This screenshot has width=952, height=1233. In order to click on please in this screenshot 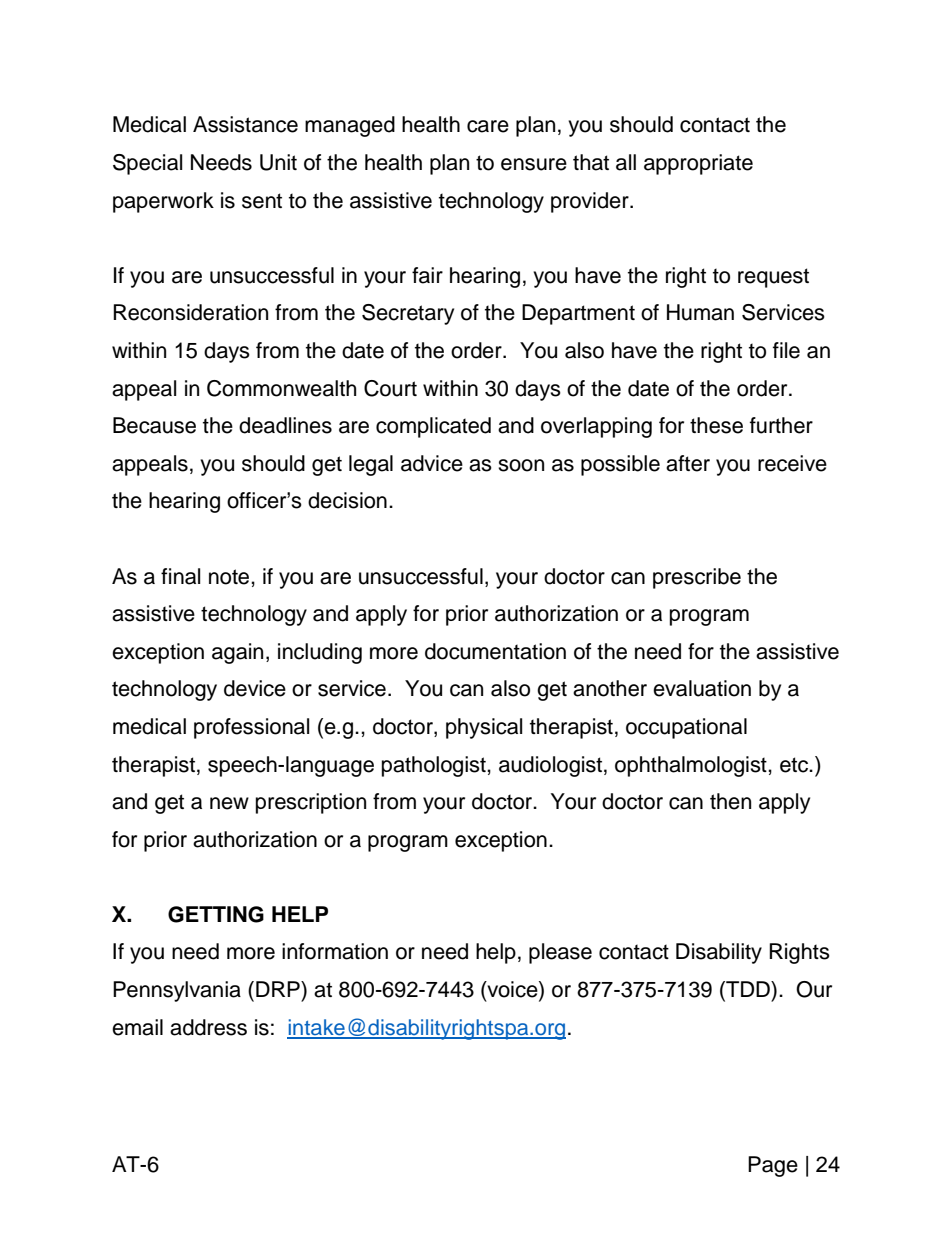, I will do `click(560, 953)`.
